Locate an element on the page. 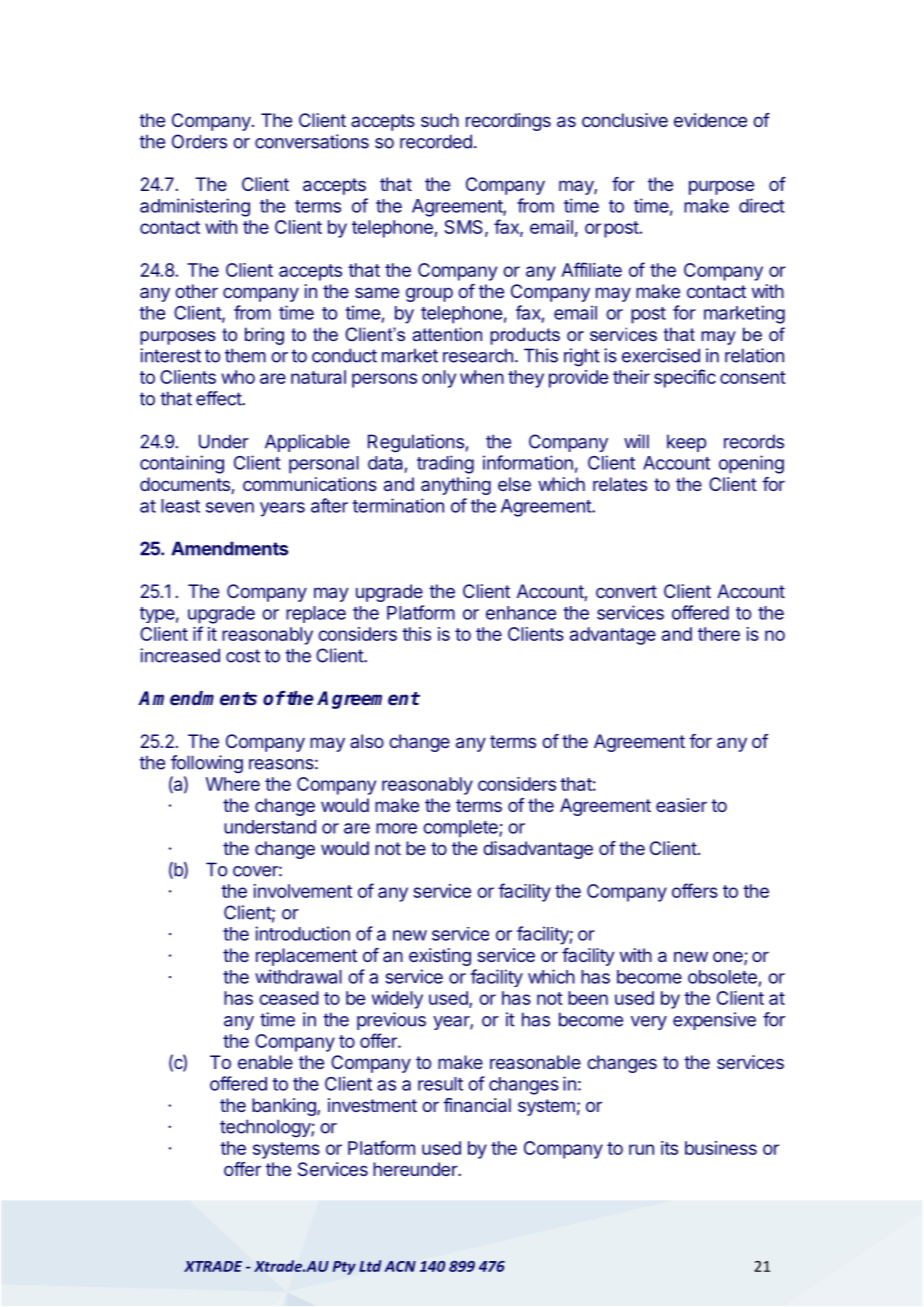 This document has width=924, height=1307. evidence is located at coordinates (710, 120).
